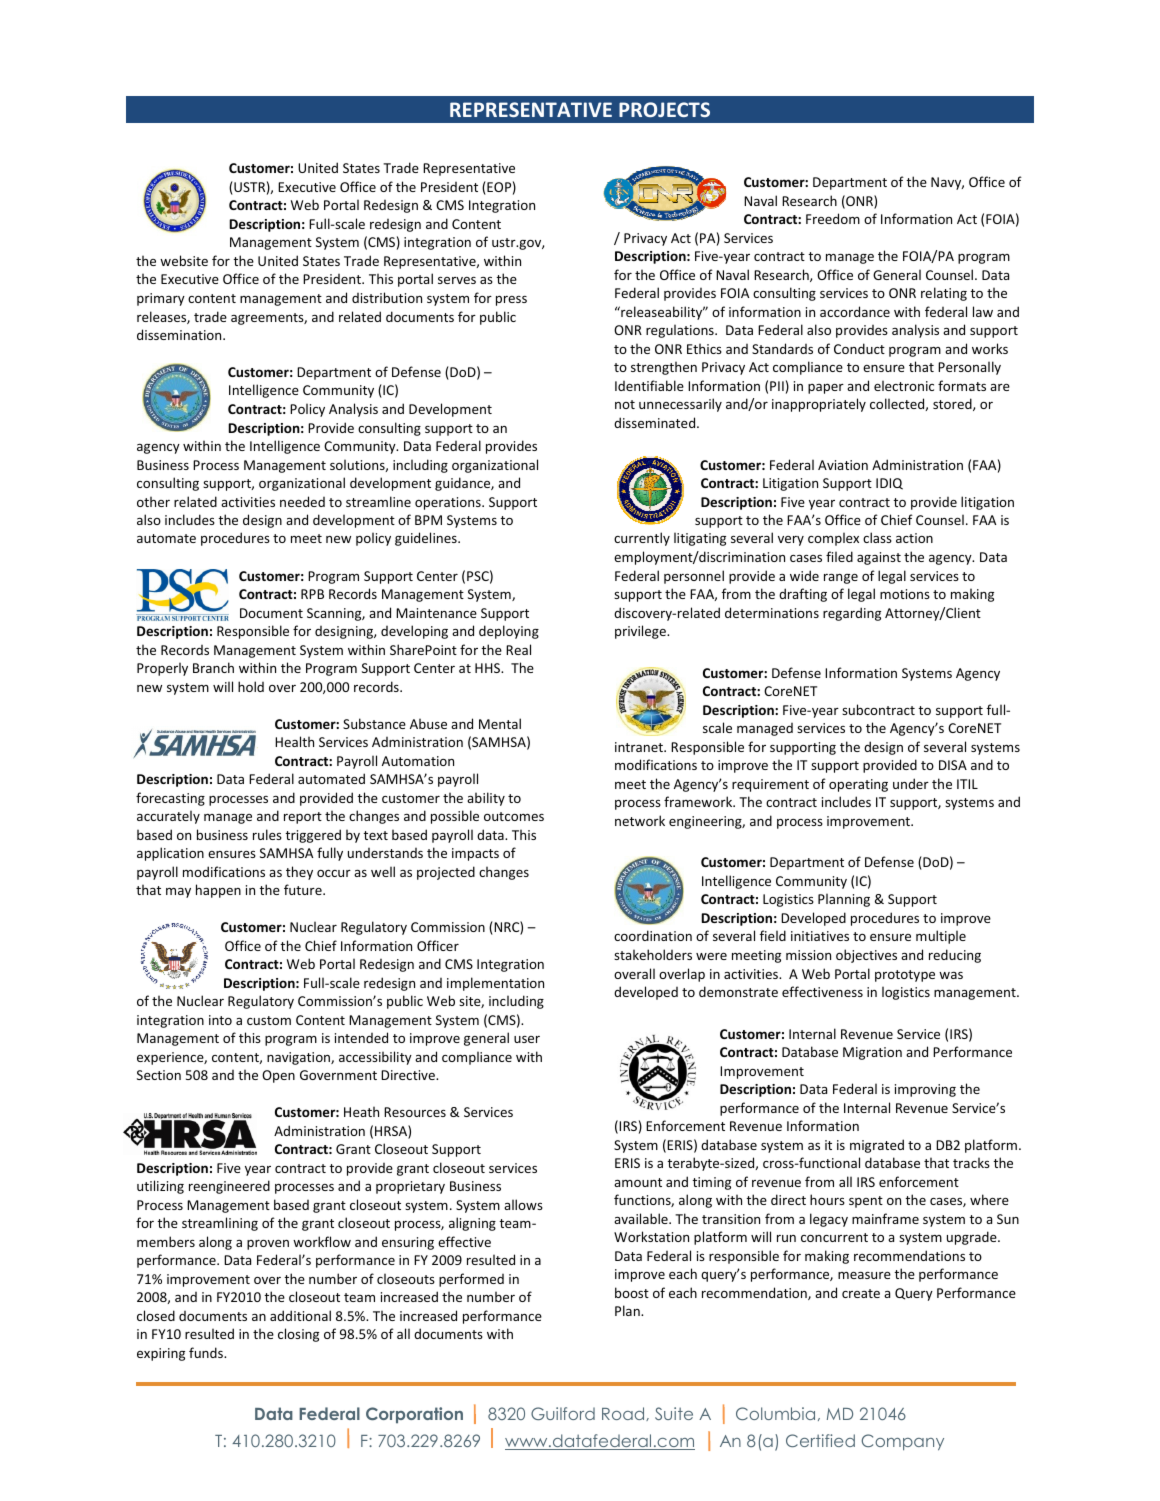 This screenshot has width=1160, height=1501. What do you see at coordinates (294, 741) in the screenshot?
I see `Health` at bounding box center [294, 741].
